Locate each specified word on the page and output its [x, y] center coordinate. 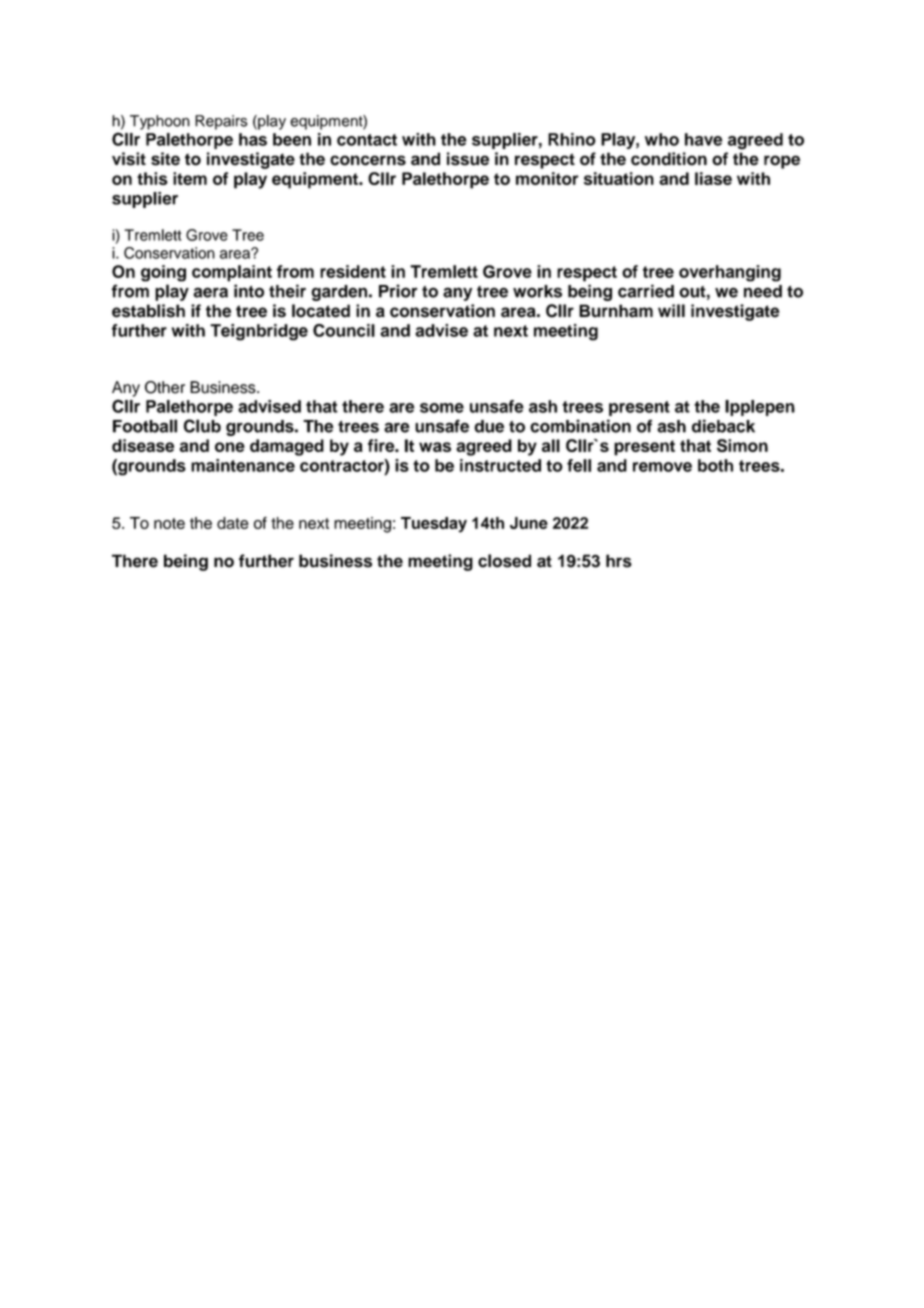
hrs [619, 561]
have [703, 139]
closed [504, 561]
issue [468, 159]
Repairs [221, 122]
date [233, 523]
